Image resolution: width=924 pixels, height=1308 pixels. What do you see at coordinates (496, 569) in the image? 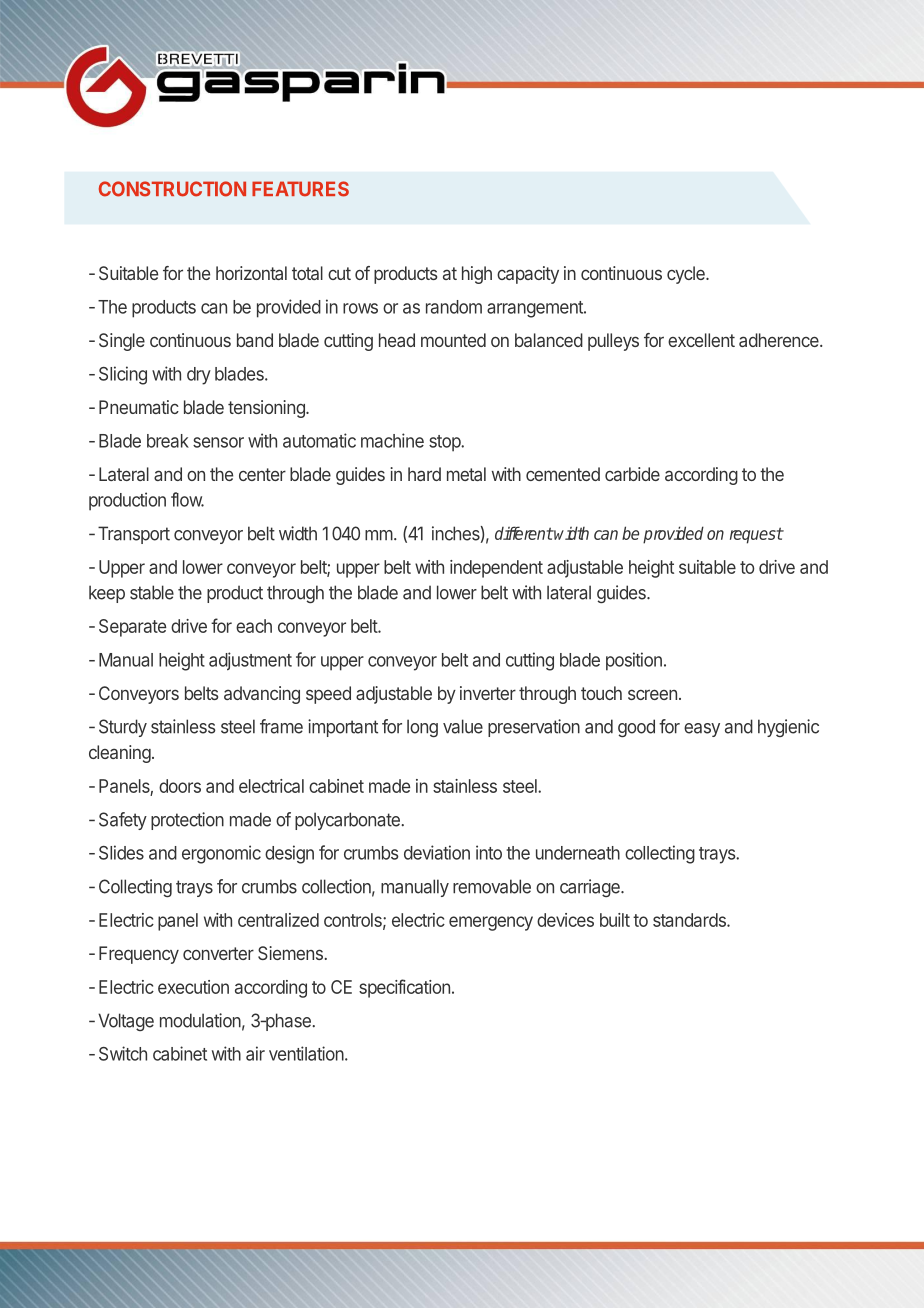
I see `independent` at bounding box center [496, 569].
